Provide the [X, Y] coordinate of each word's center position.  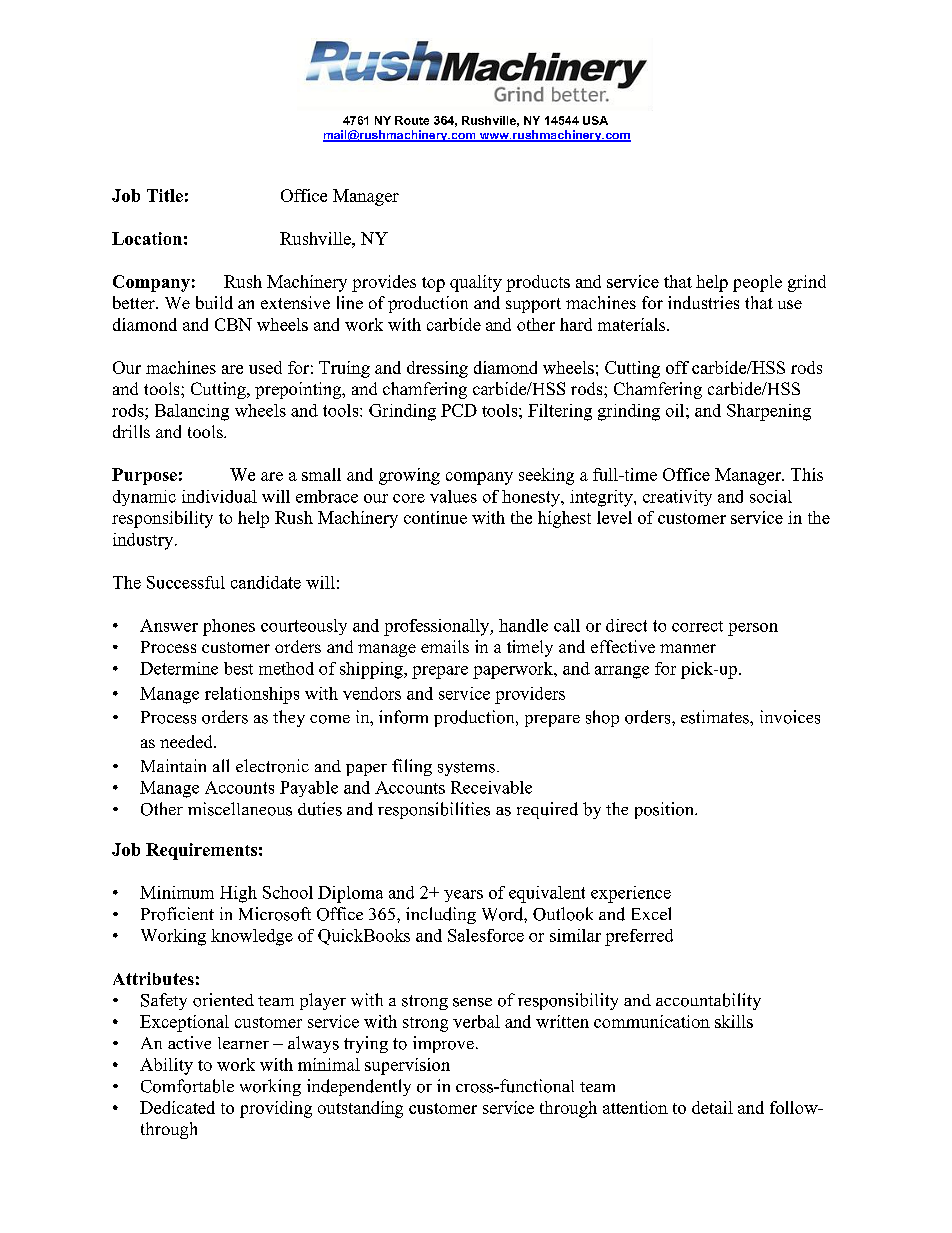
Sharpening [769, 412]
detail [712, 1107]
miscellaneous [240, 809]
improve [443, 1044]
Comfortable [187, 1086]
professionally [438, 627]
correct [697, 626]
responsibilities [434, 810]
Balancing [192, 412]
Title [165, 195]
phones [229, 627]
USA [595, 120]
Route [412, 120]
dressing [437, 369]
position [665, 810]
